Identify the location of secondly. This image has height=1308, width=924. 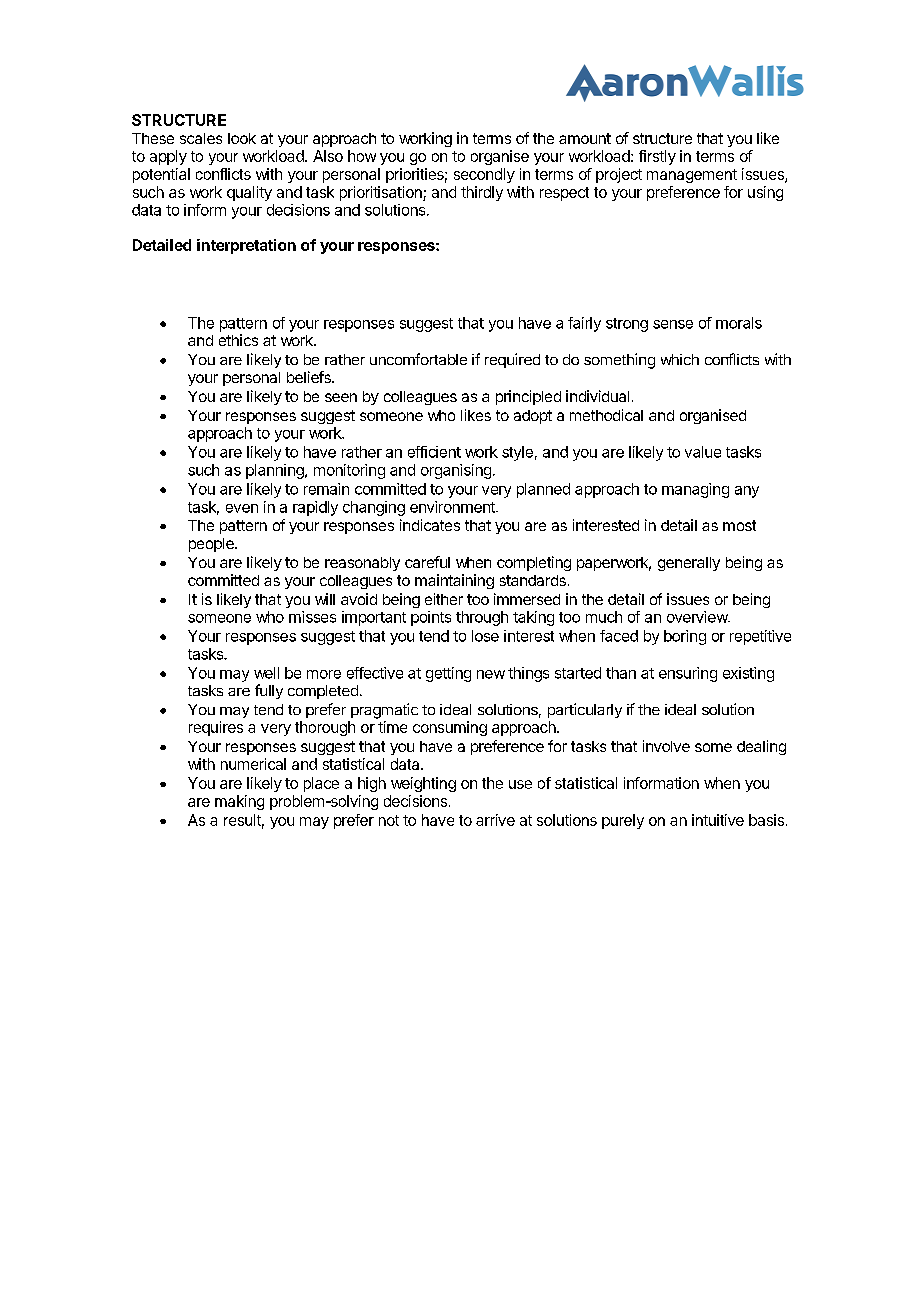
(484, 175).
